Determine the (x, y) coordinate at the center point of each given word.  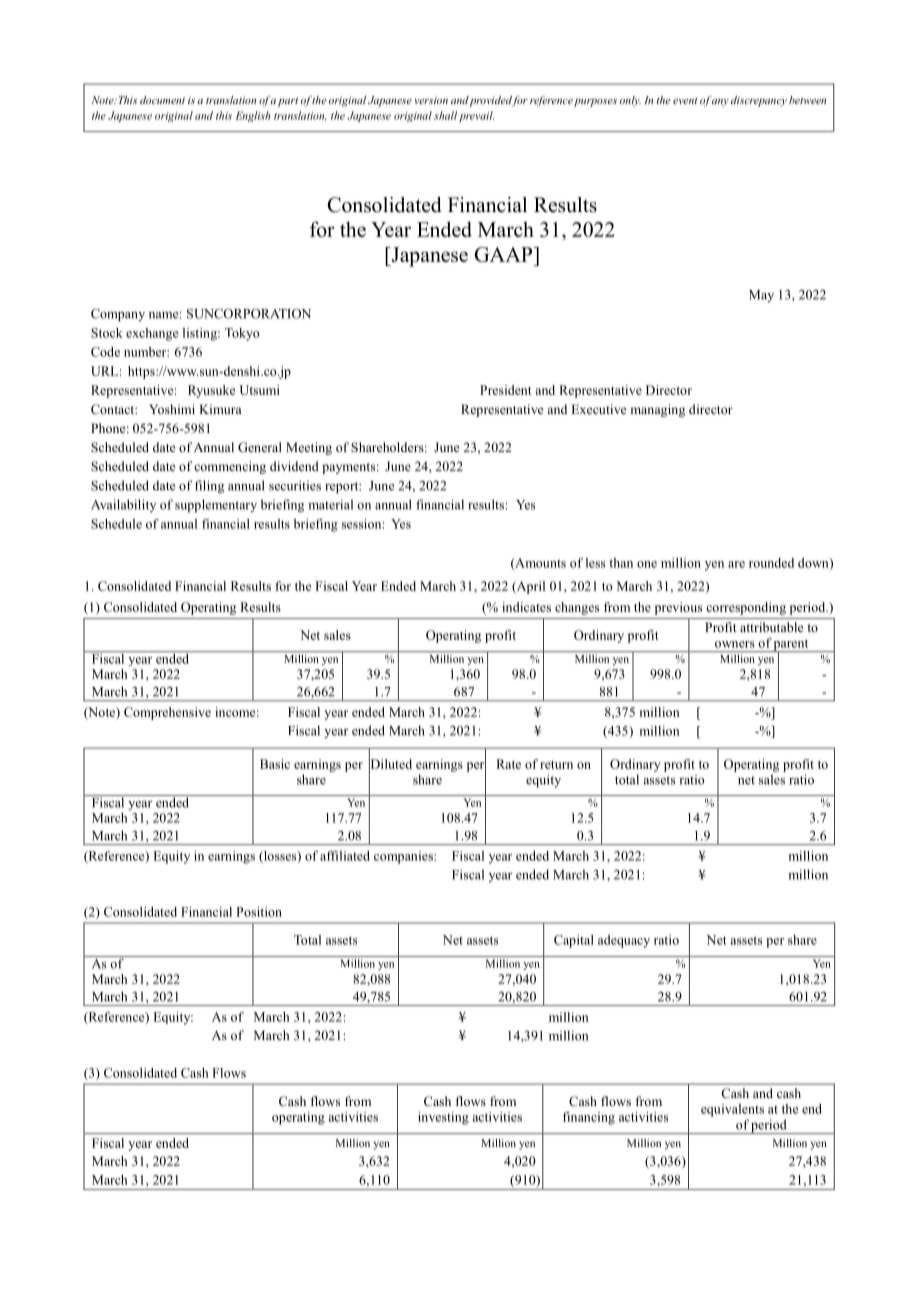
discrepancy (759, 101)
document (162, 100)
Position (259, 912)
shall (445, 115)
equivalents (732, 1110)
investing (443, 1118)
